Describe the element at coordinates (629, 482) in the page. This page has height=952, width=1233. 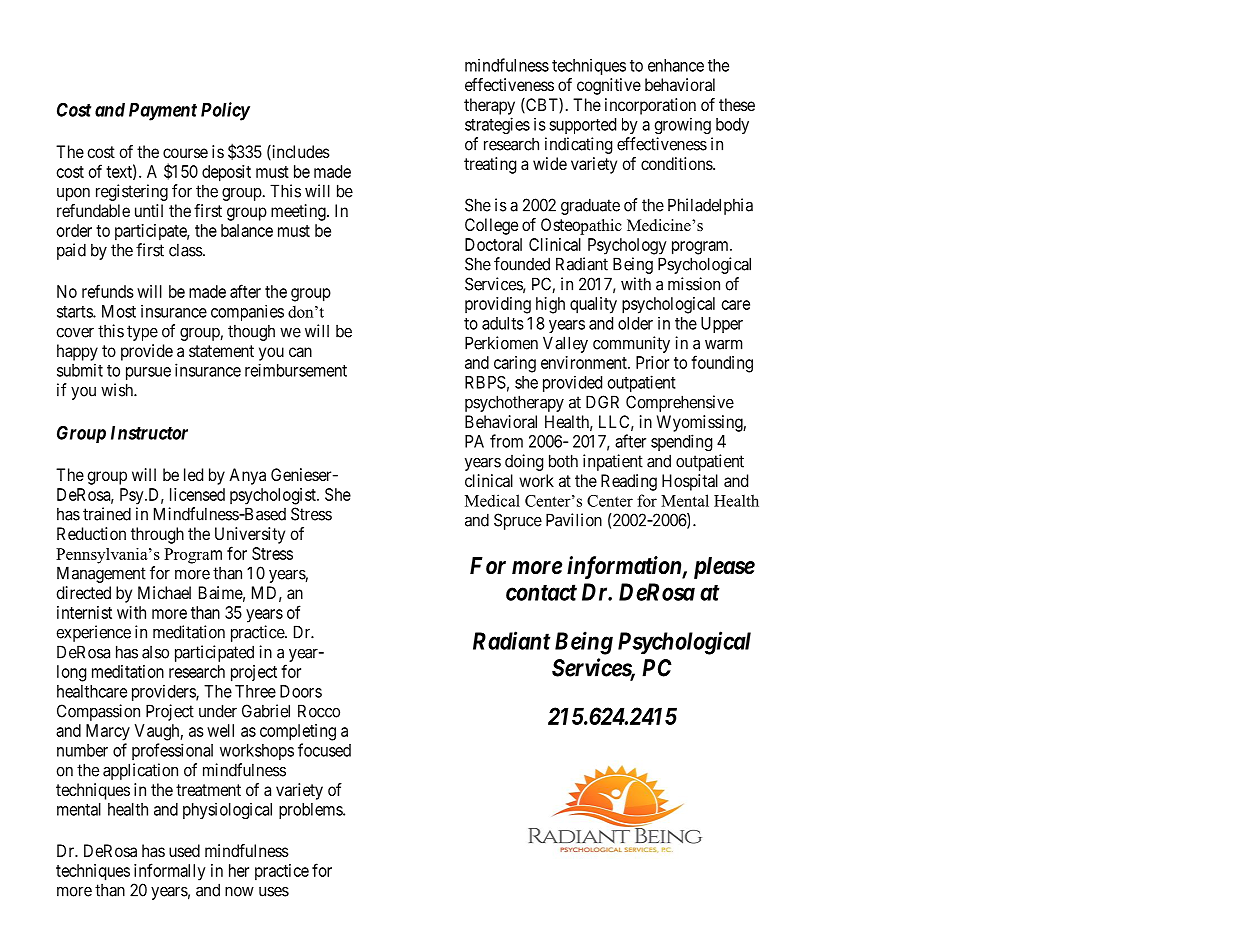
I see `Reading` at that location.
